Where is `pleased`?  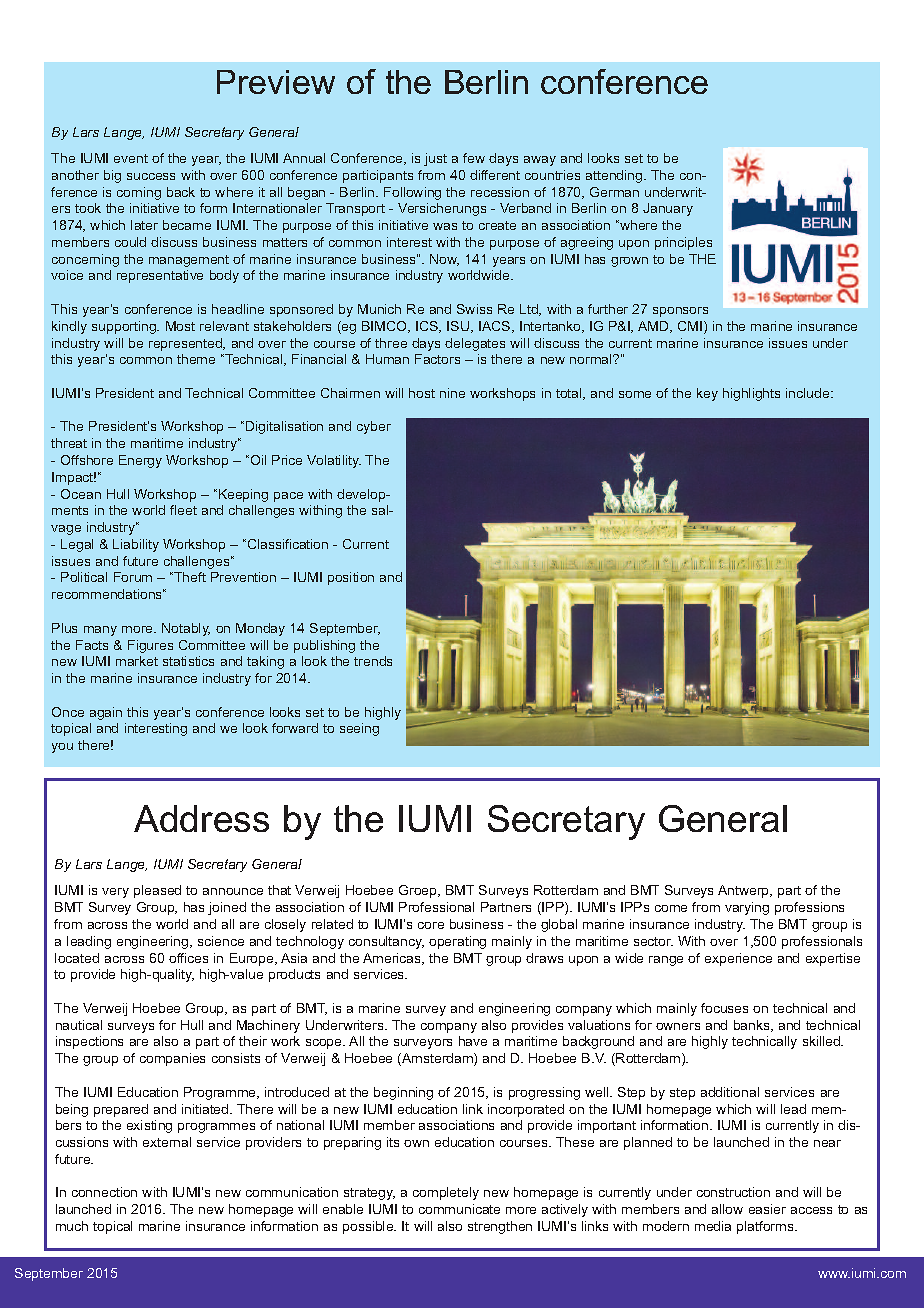
pleased is located at coordinates (157, 891).
